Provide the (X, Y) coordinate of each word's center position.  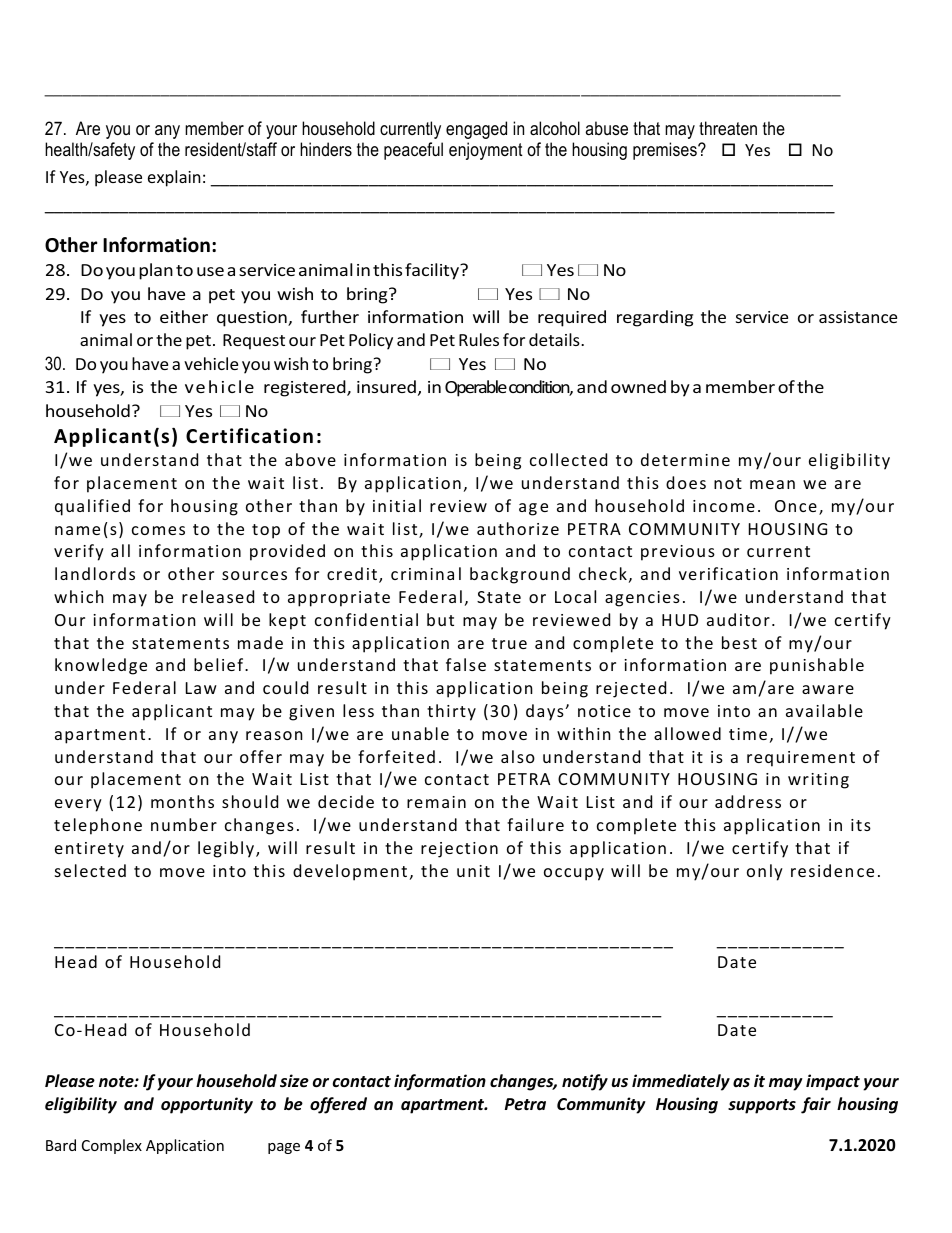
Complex (112, 1146)
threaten (728, 128)
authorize (518, 528)
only (765, 872)
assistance (858, 317)
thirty (451, 712)
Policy (371, 341)
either (184, 316)
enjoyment (486, 151)
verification (728, 573)
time (748, 734)
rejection (459, 850)
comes (158, 530)
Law (201, 688)
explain (174, 178)
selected (90, 870)
